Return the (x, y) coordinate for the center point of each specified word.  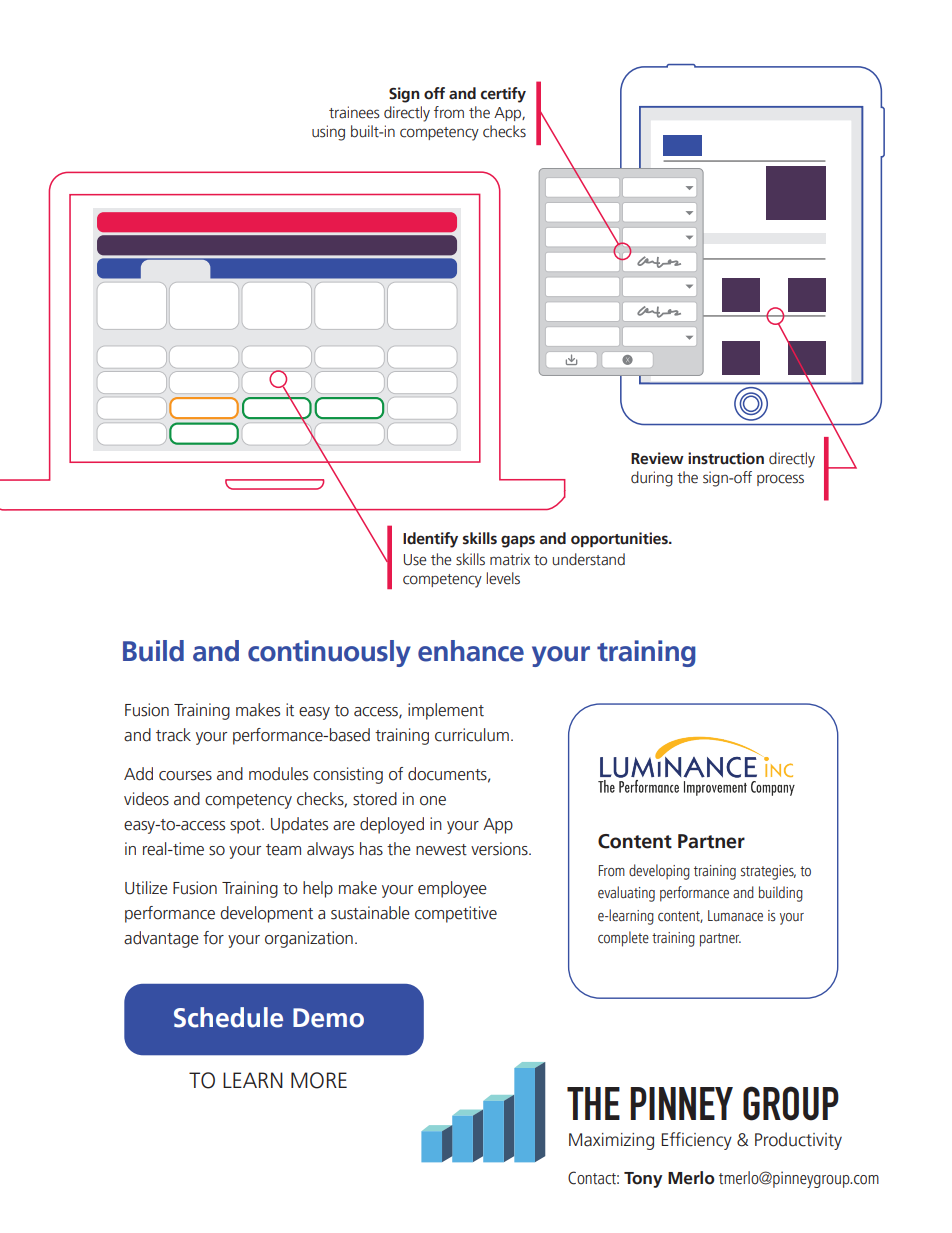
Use (415, 560)
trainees (354, 112)
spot (246, 826)
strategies (768, 872)
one (433, 801)
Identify (430, 540)
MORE (319, 1080)
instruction (726, 458)
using (328, 133)
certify (503, 95)
